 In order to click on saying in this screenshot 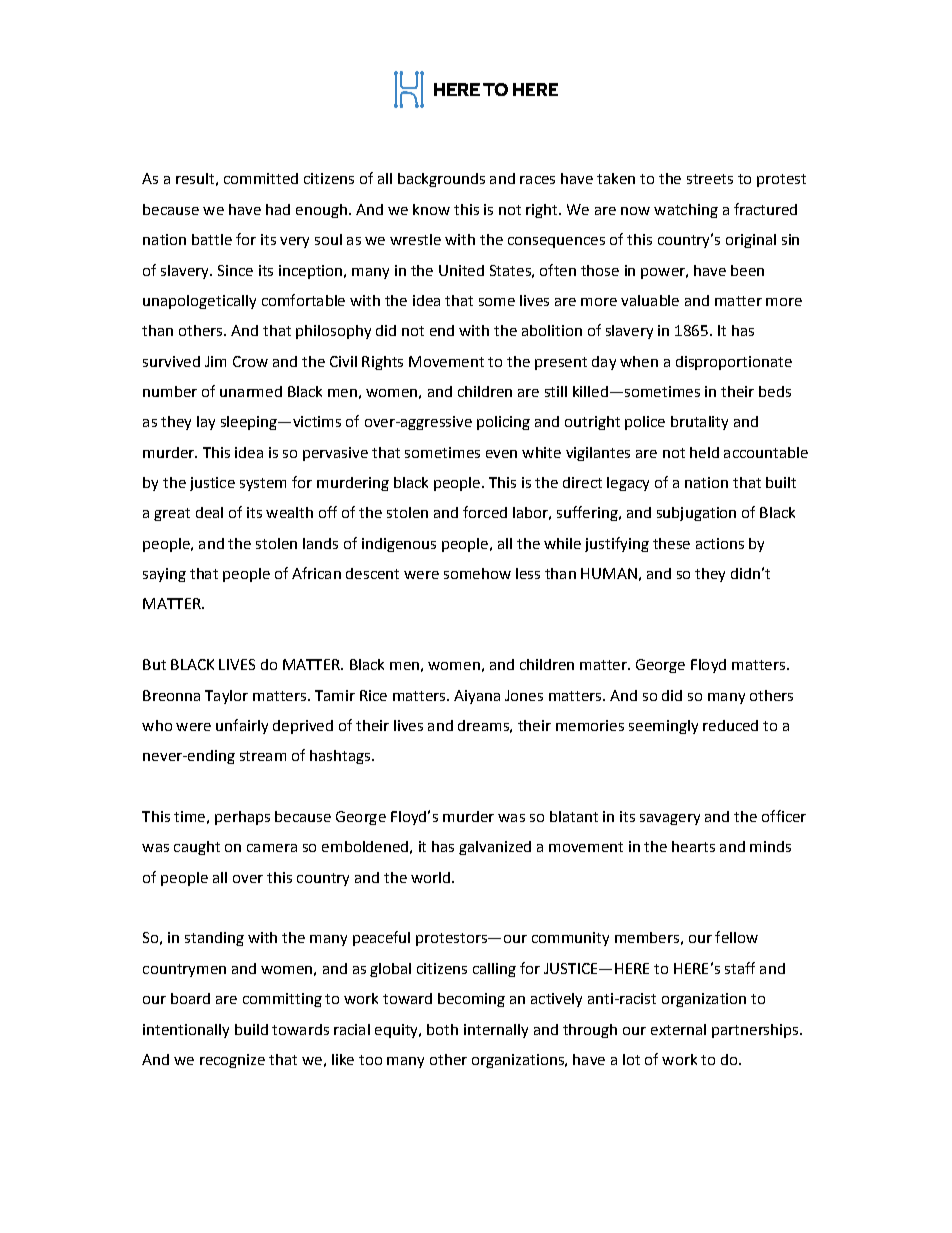, I will do `click(164, 575)`.
